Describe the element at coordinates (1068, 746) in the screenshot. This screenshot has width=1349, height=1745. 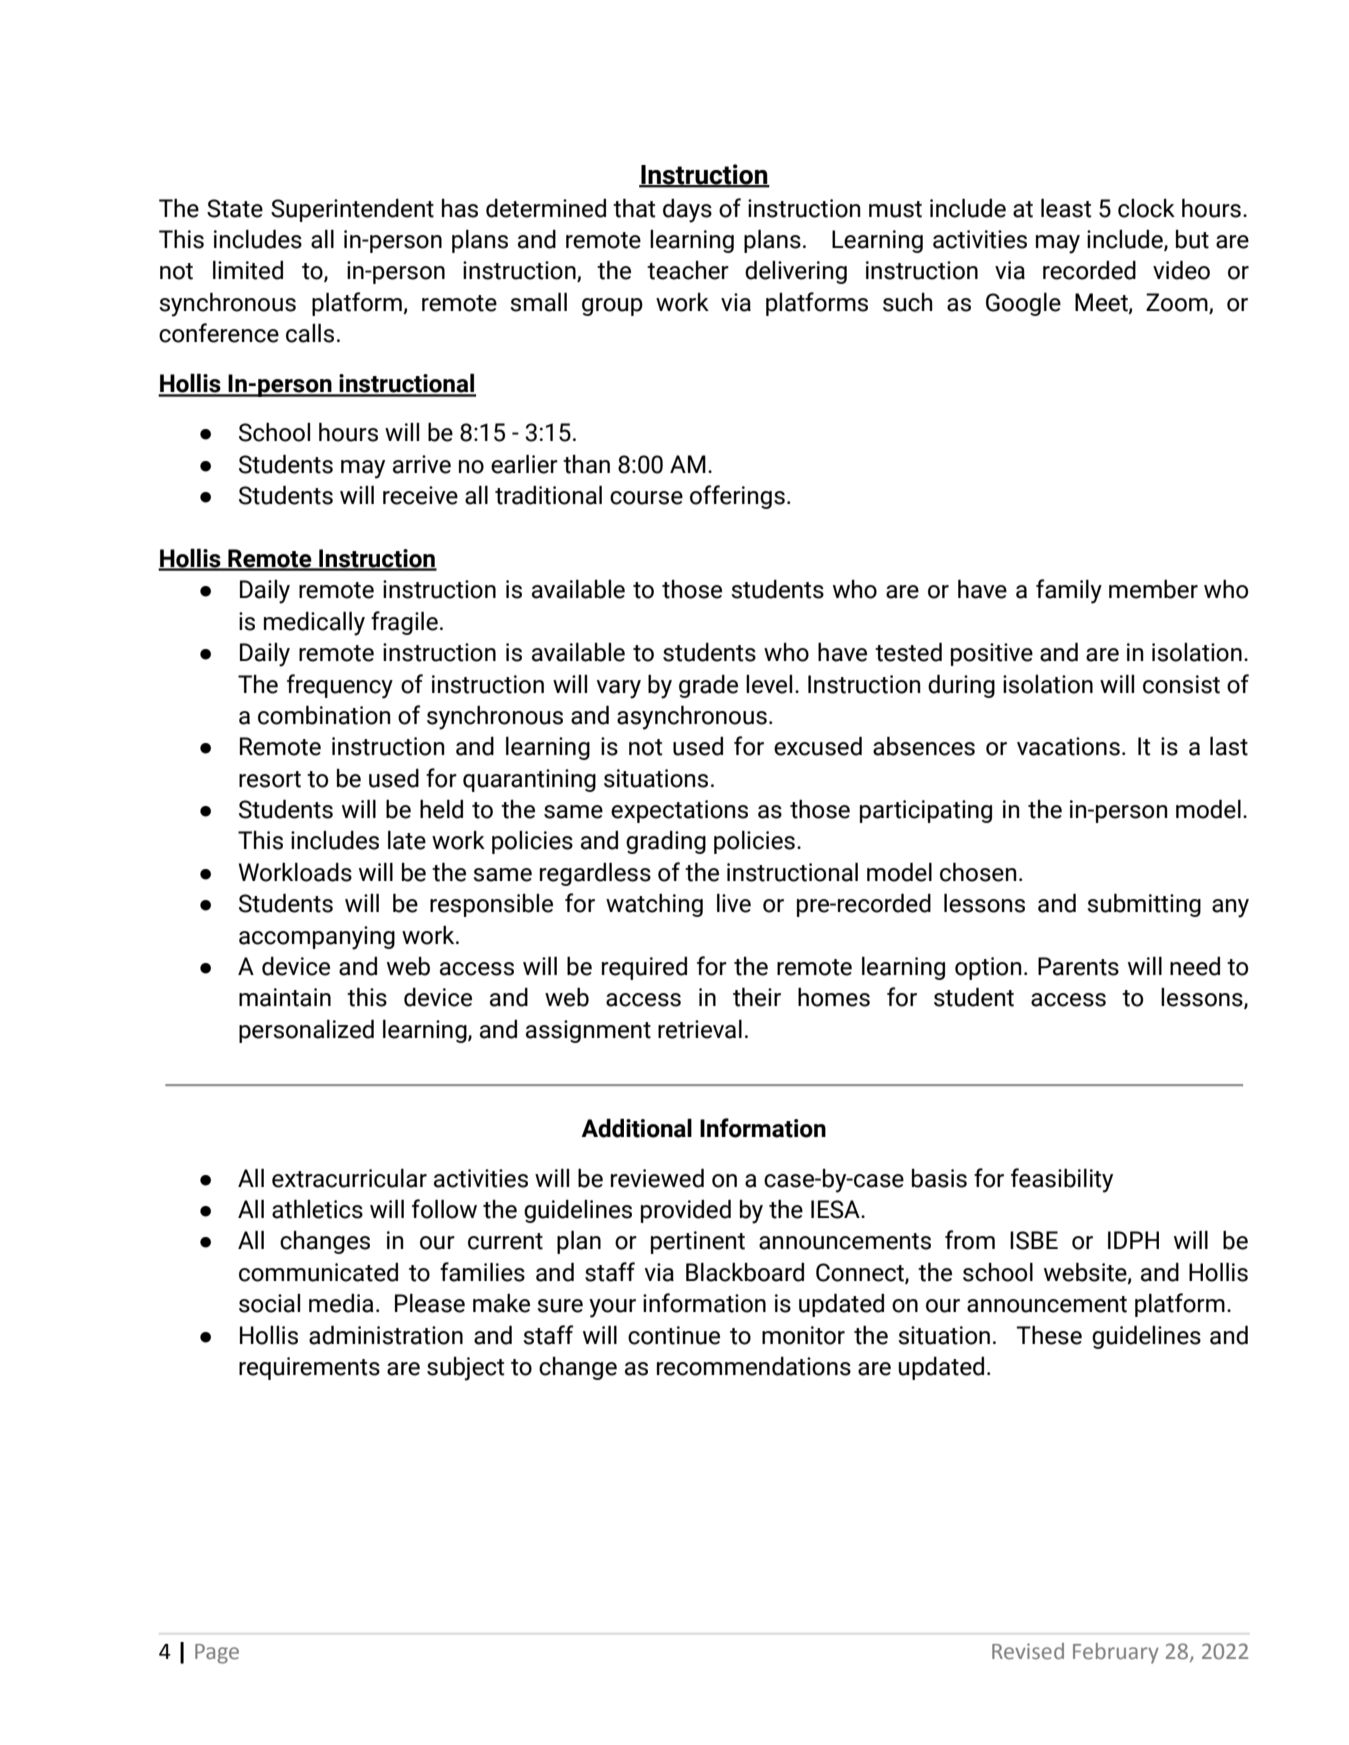
I see `vacations` at that location.
